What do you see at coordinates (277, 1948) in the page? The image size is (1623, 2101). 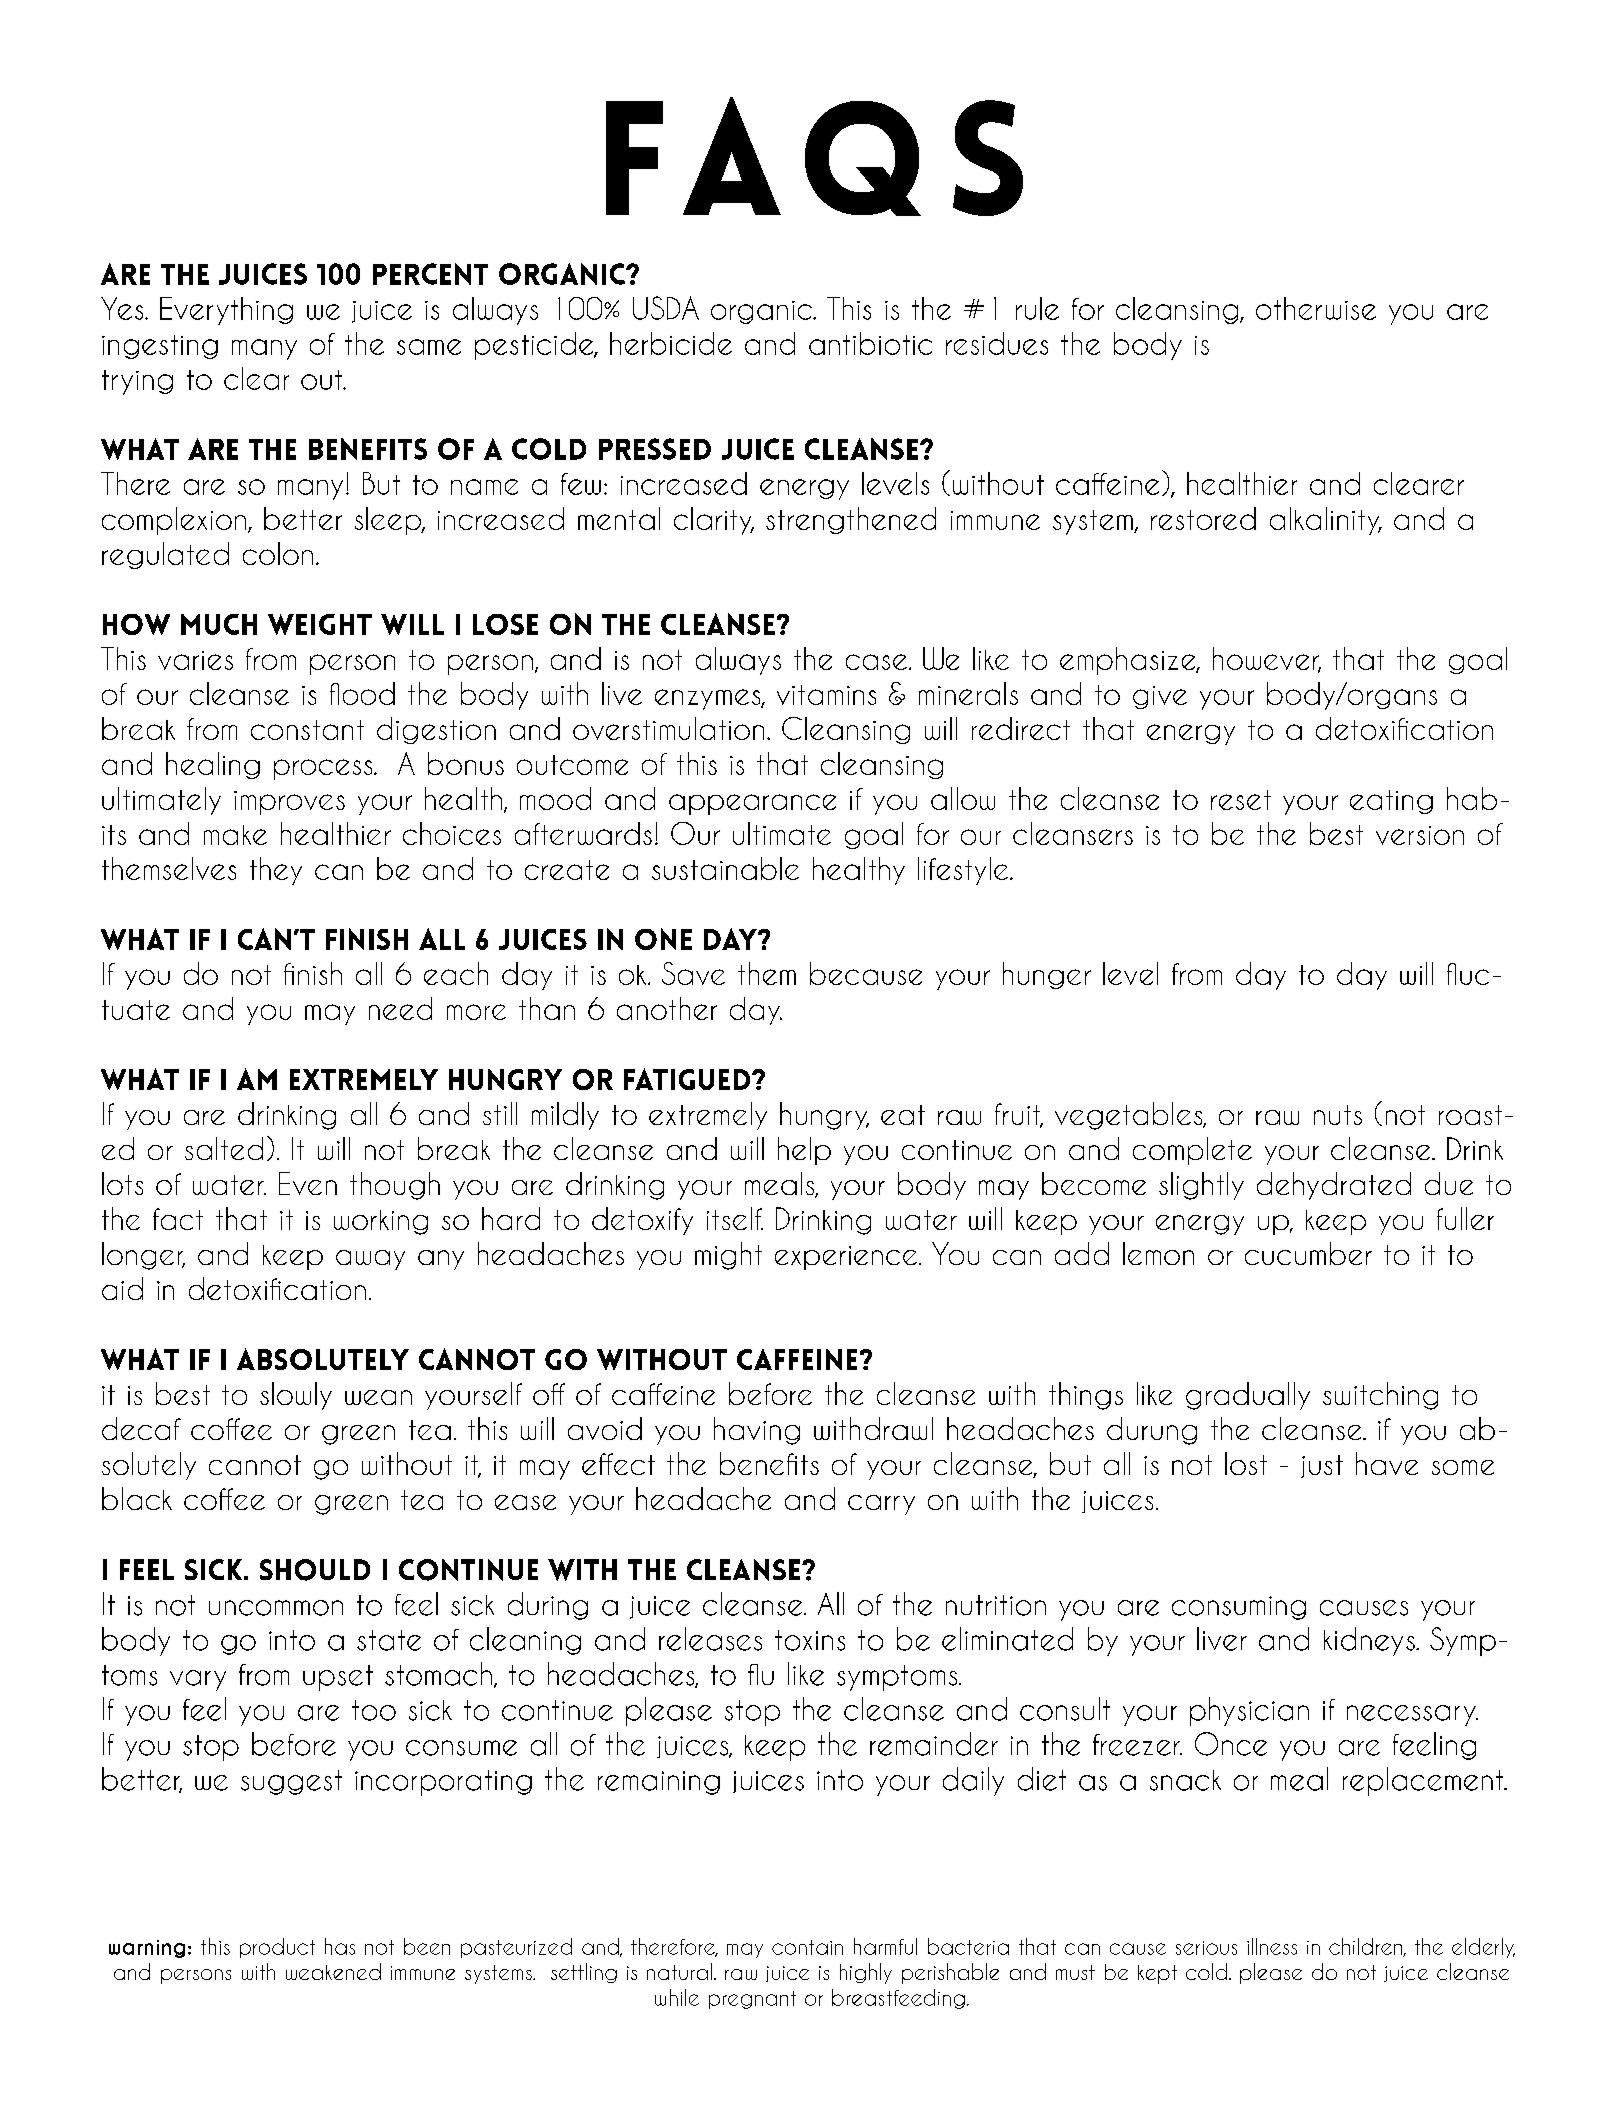 I see `product` at bounding box center [277, 1948].
